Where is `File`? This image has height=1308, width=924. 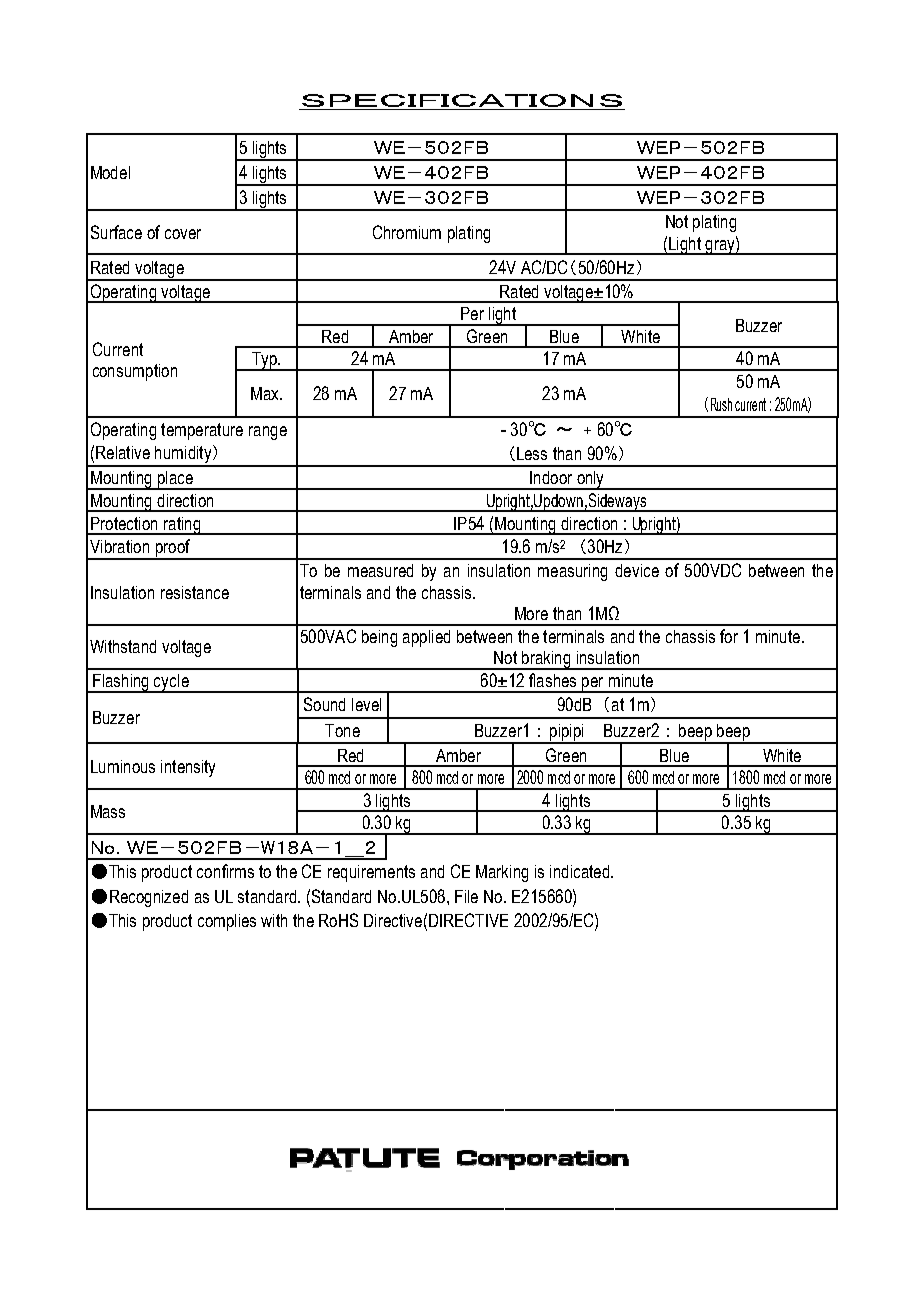
File is located at coordinates (466, 896).
